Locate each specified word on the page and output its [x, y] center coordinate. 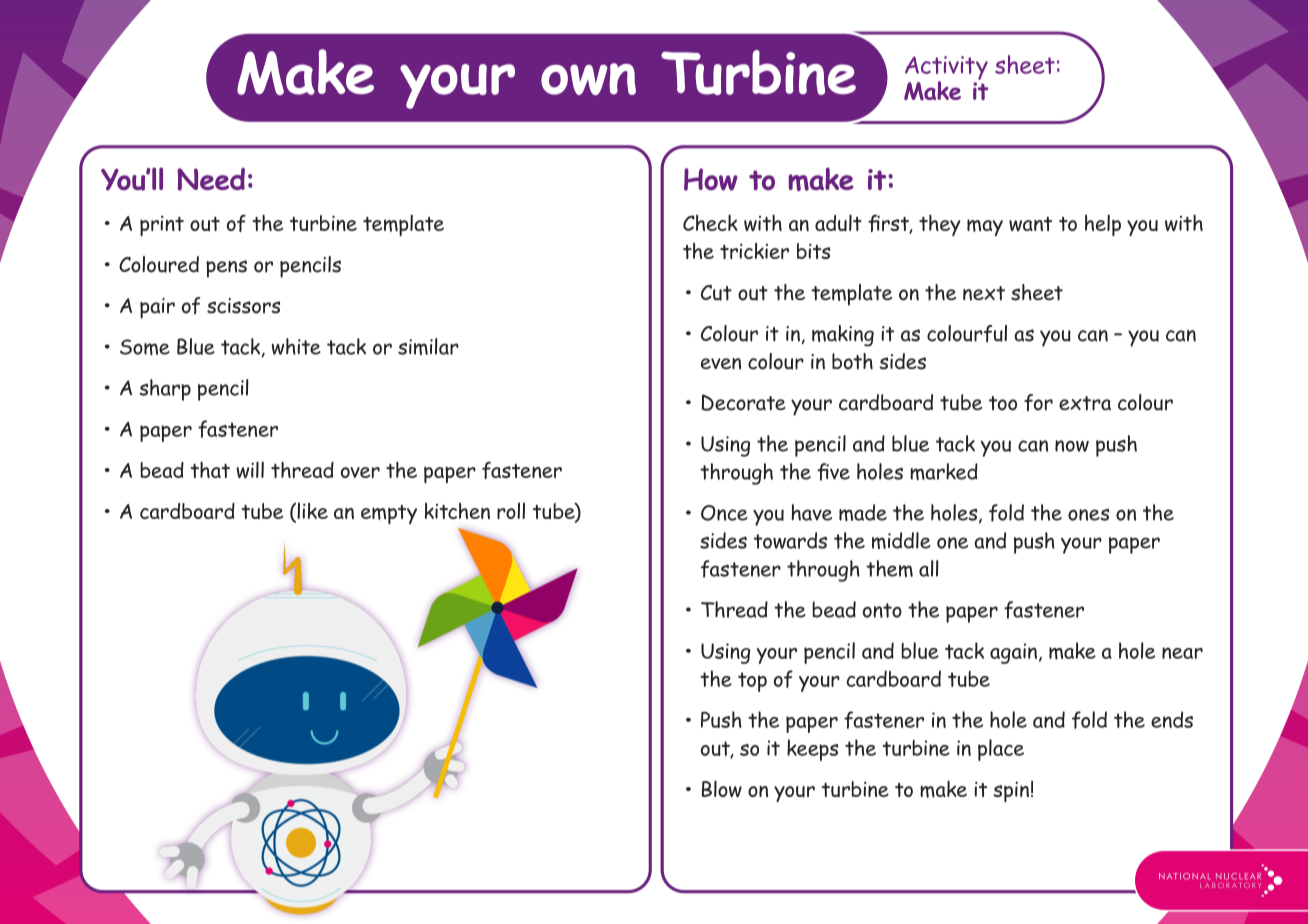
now [1072, 446]
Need [211, 179]
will [250, 470]
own [588, 79]
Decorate [744, 402]
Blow [722, 789]
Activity [946, 69]
